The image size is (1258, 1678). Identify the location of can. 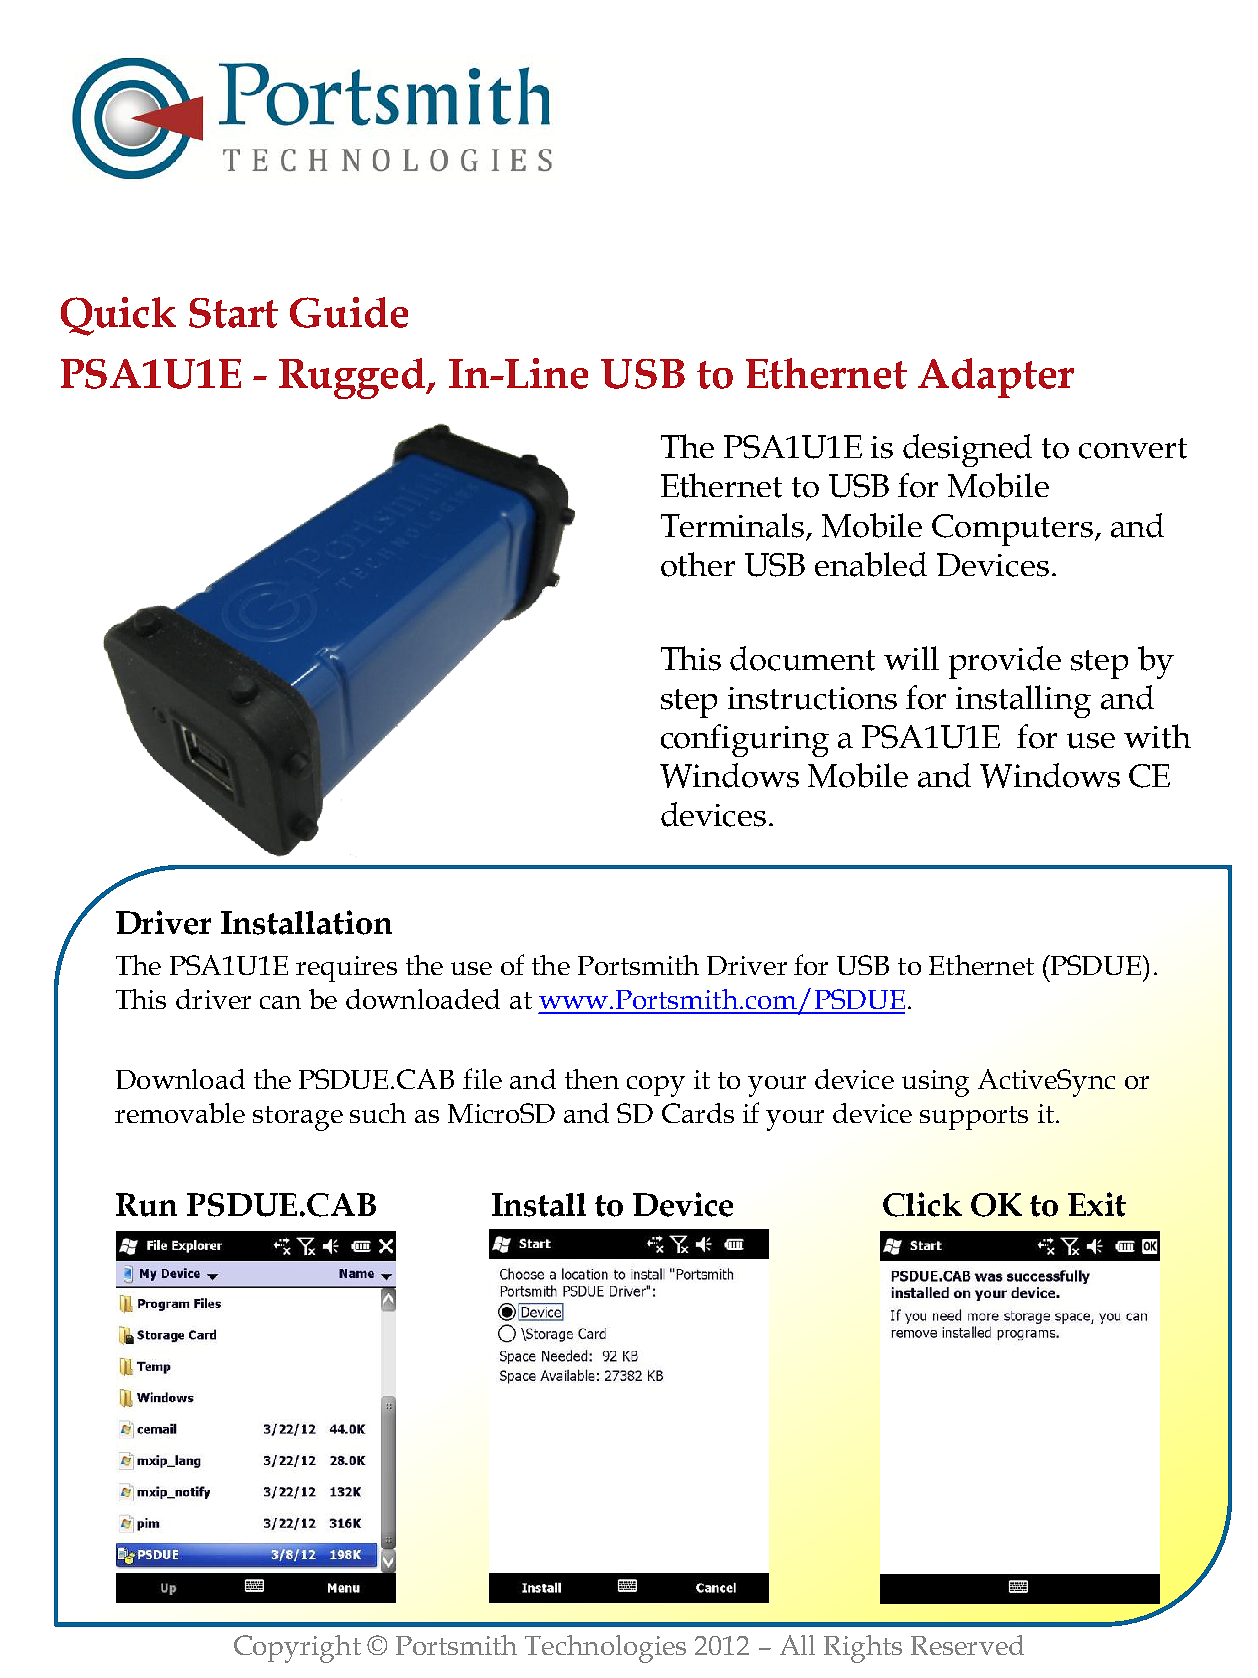
(280, 1002).
